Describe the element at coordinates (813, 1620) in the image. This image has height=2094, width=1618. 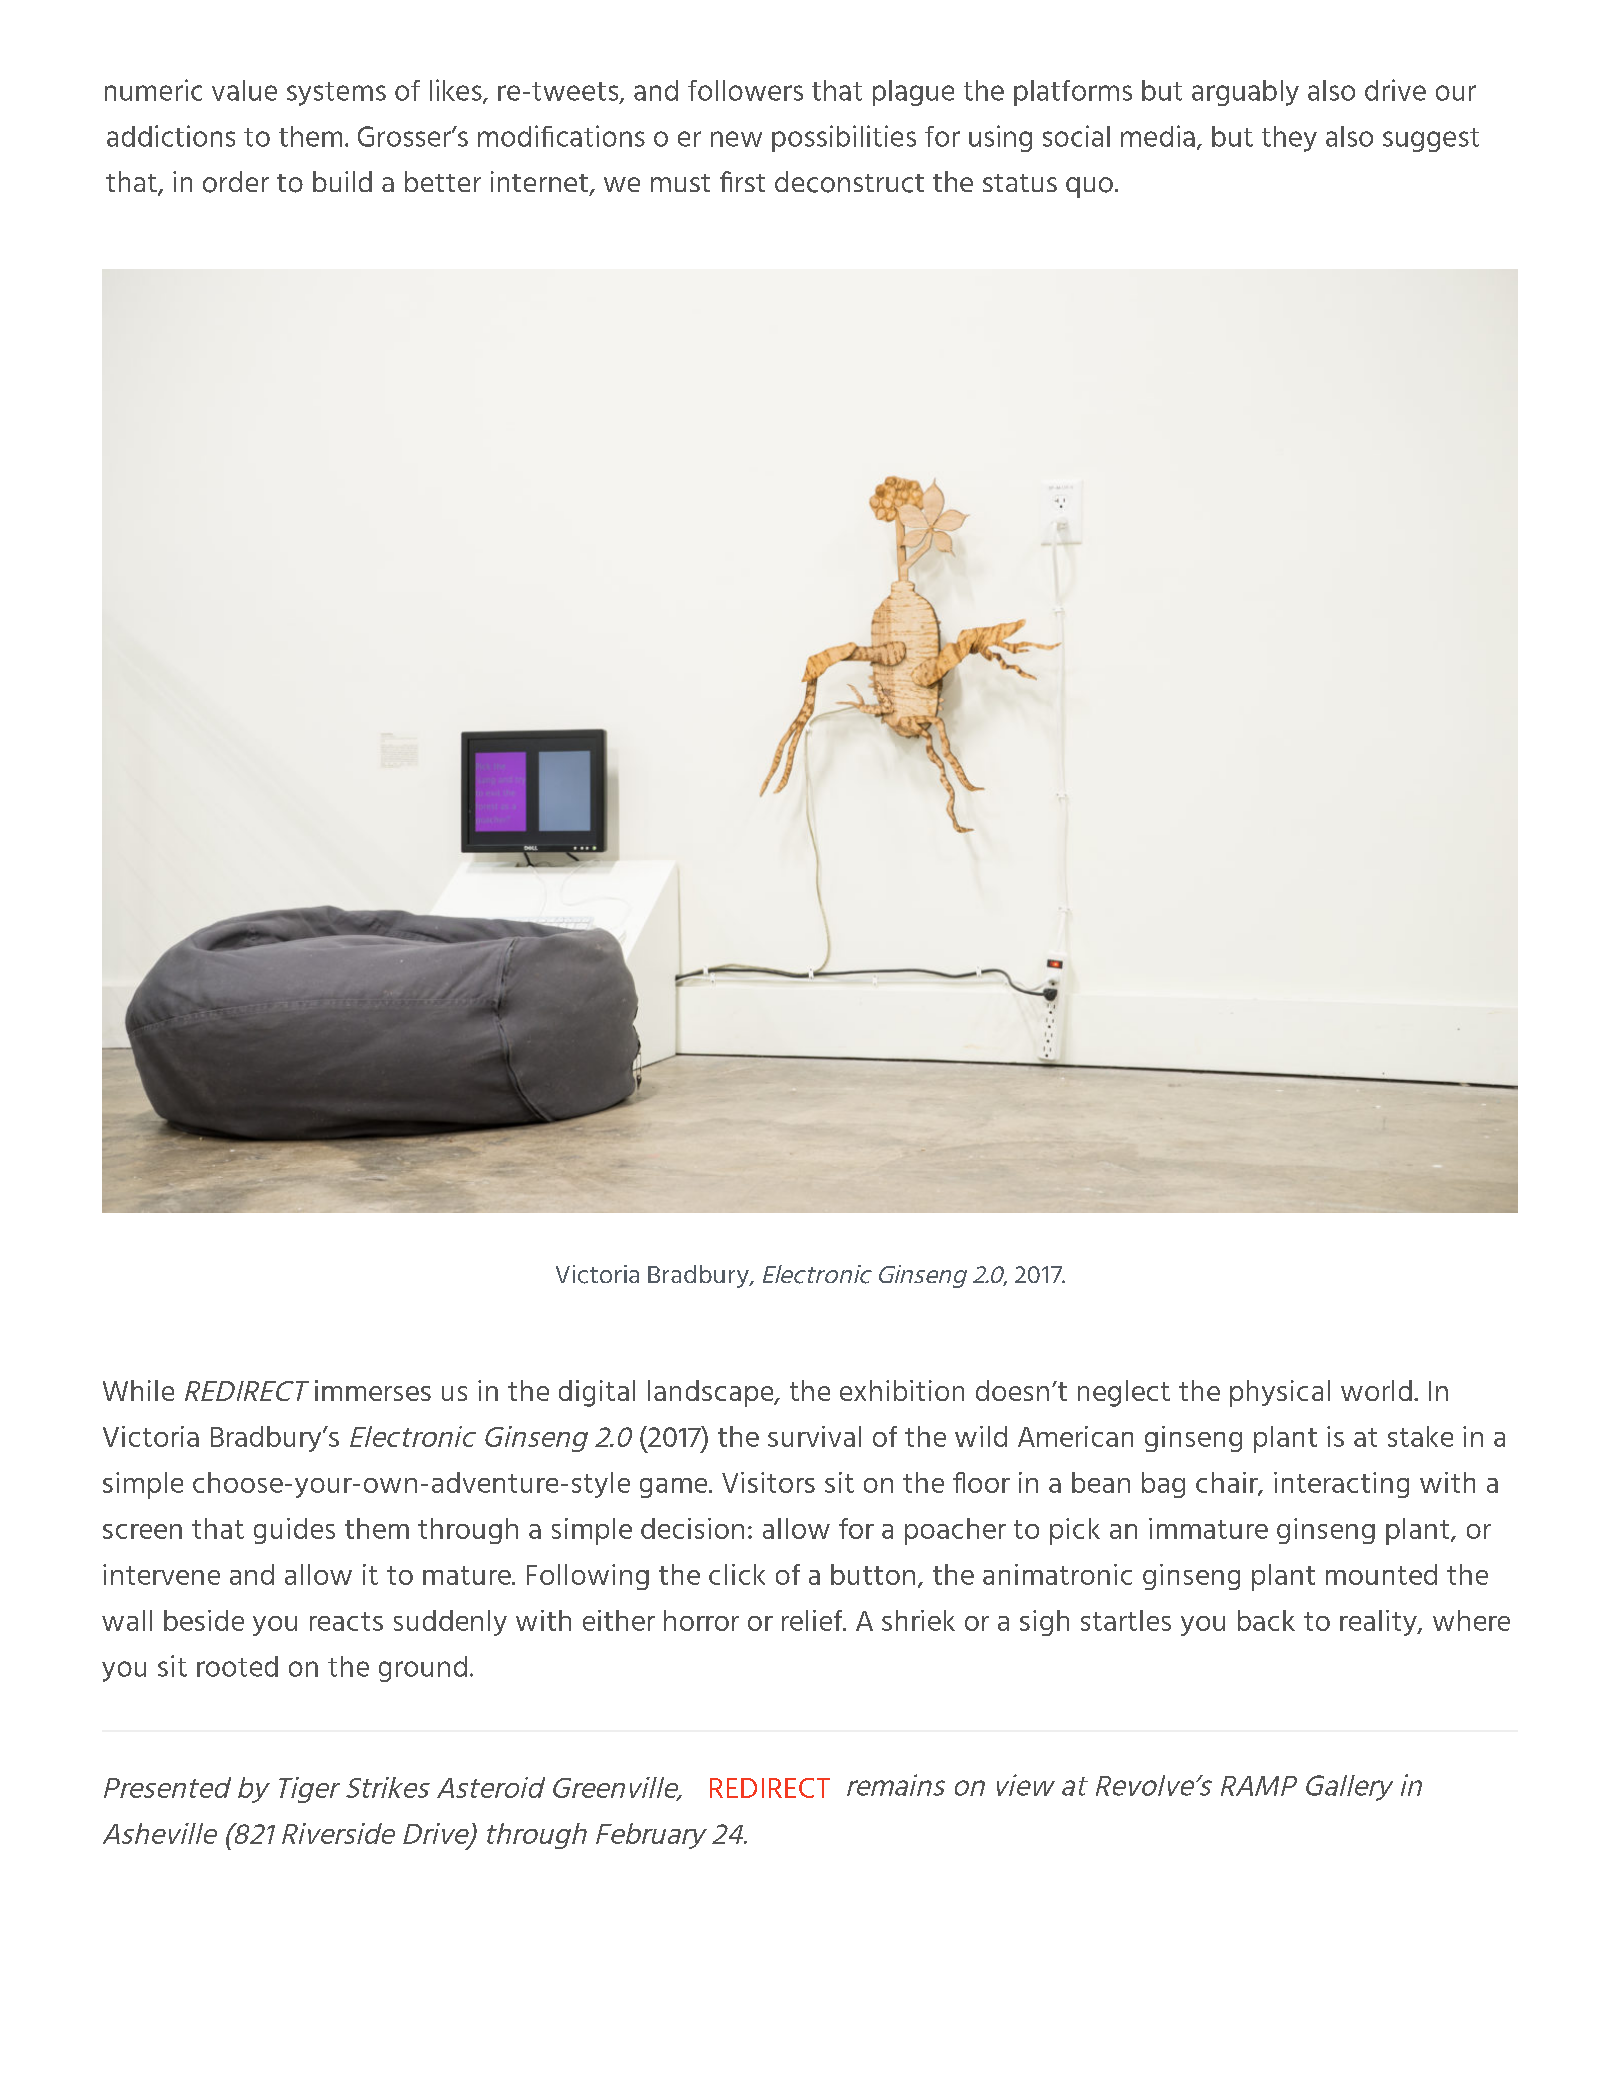
I see `relief` at that location.
